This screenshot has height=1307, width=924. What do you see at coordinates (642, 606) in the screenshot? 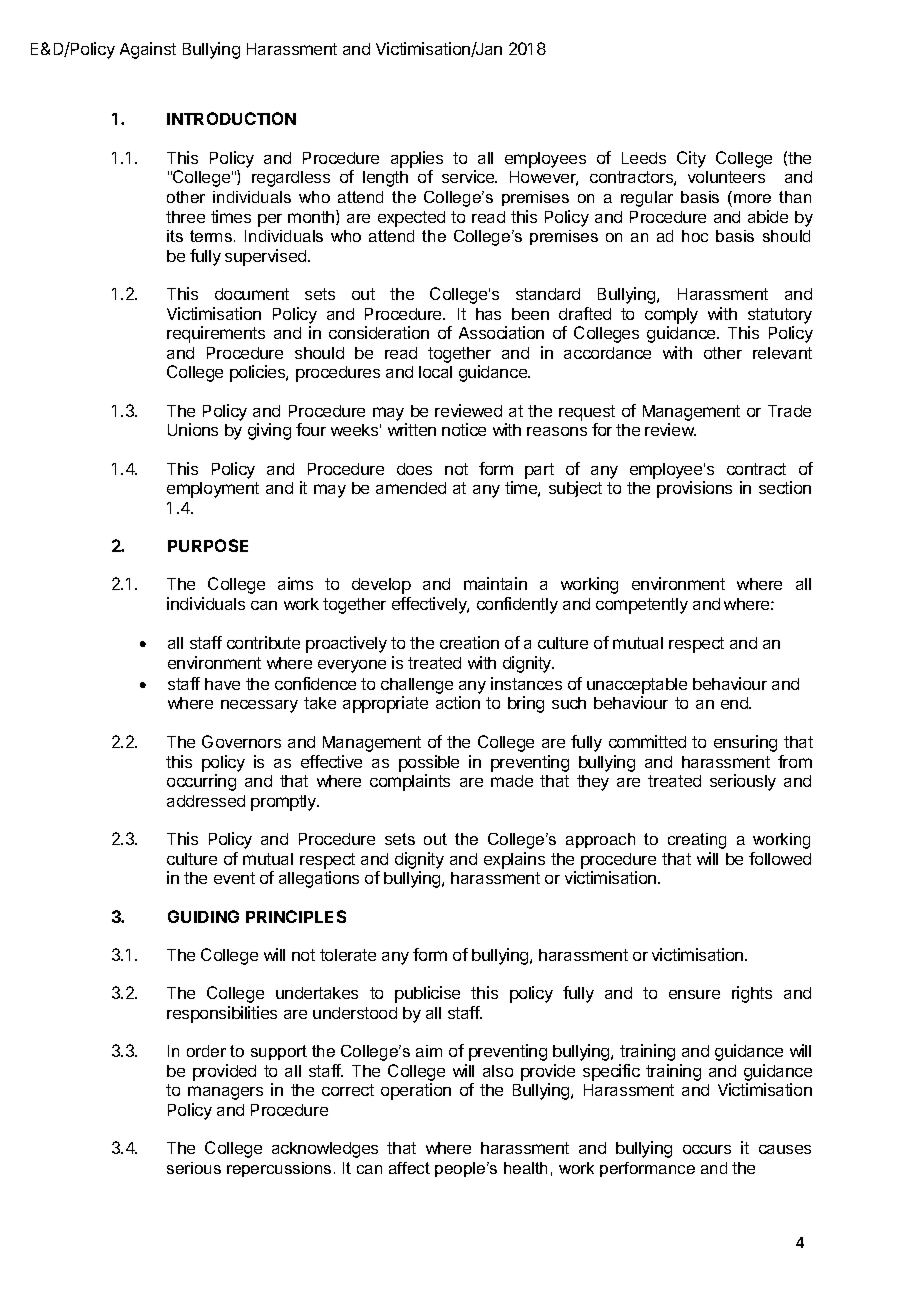
I see `competently` at bounding box center [642, 606].
